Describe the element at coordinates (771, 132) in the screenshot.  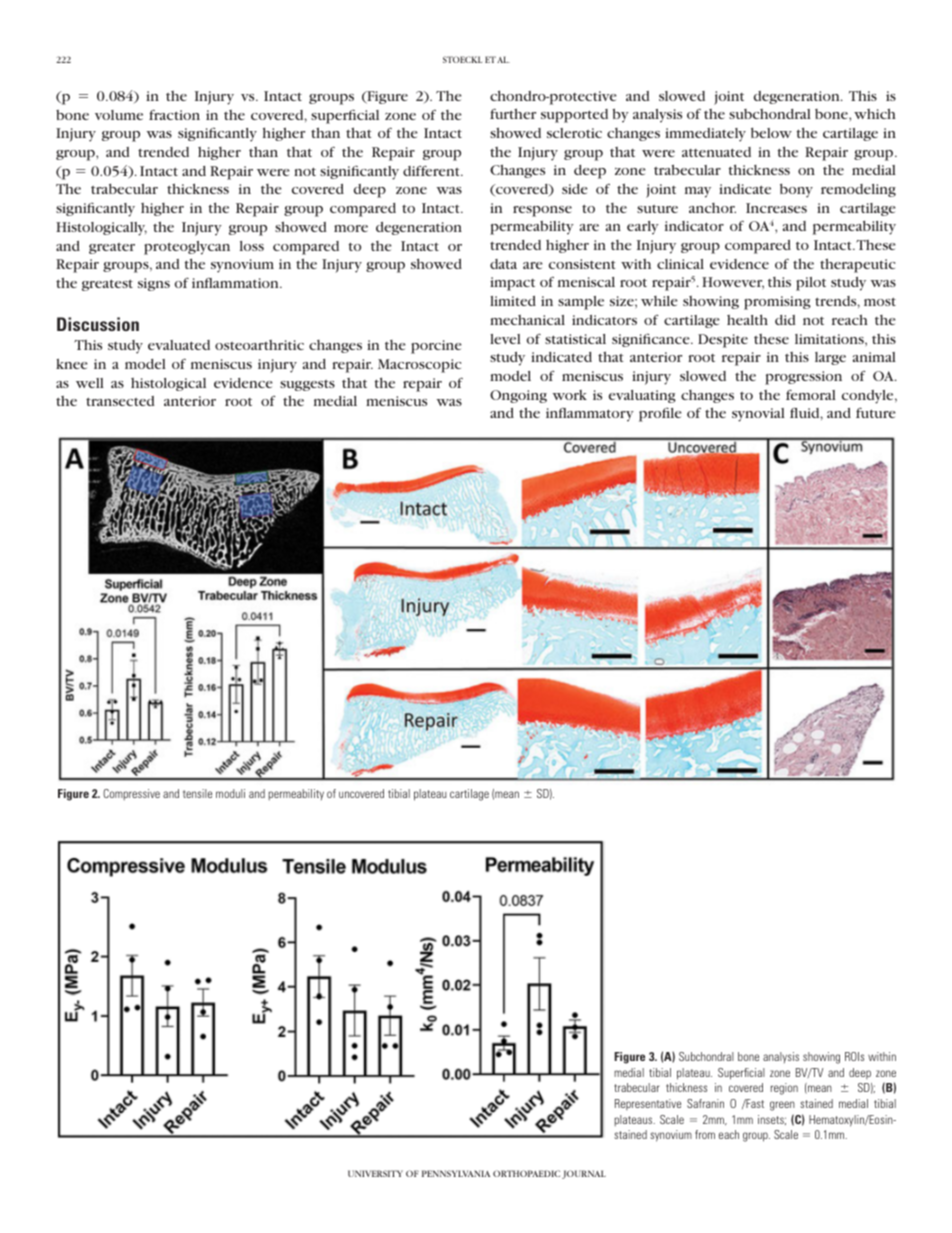
I see `below` at that location.
